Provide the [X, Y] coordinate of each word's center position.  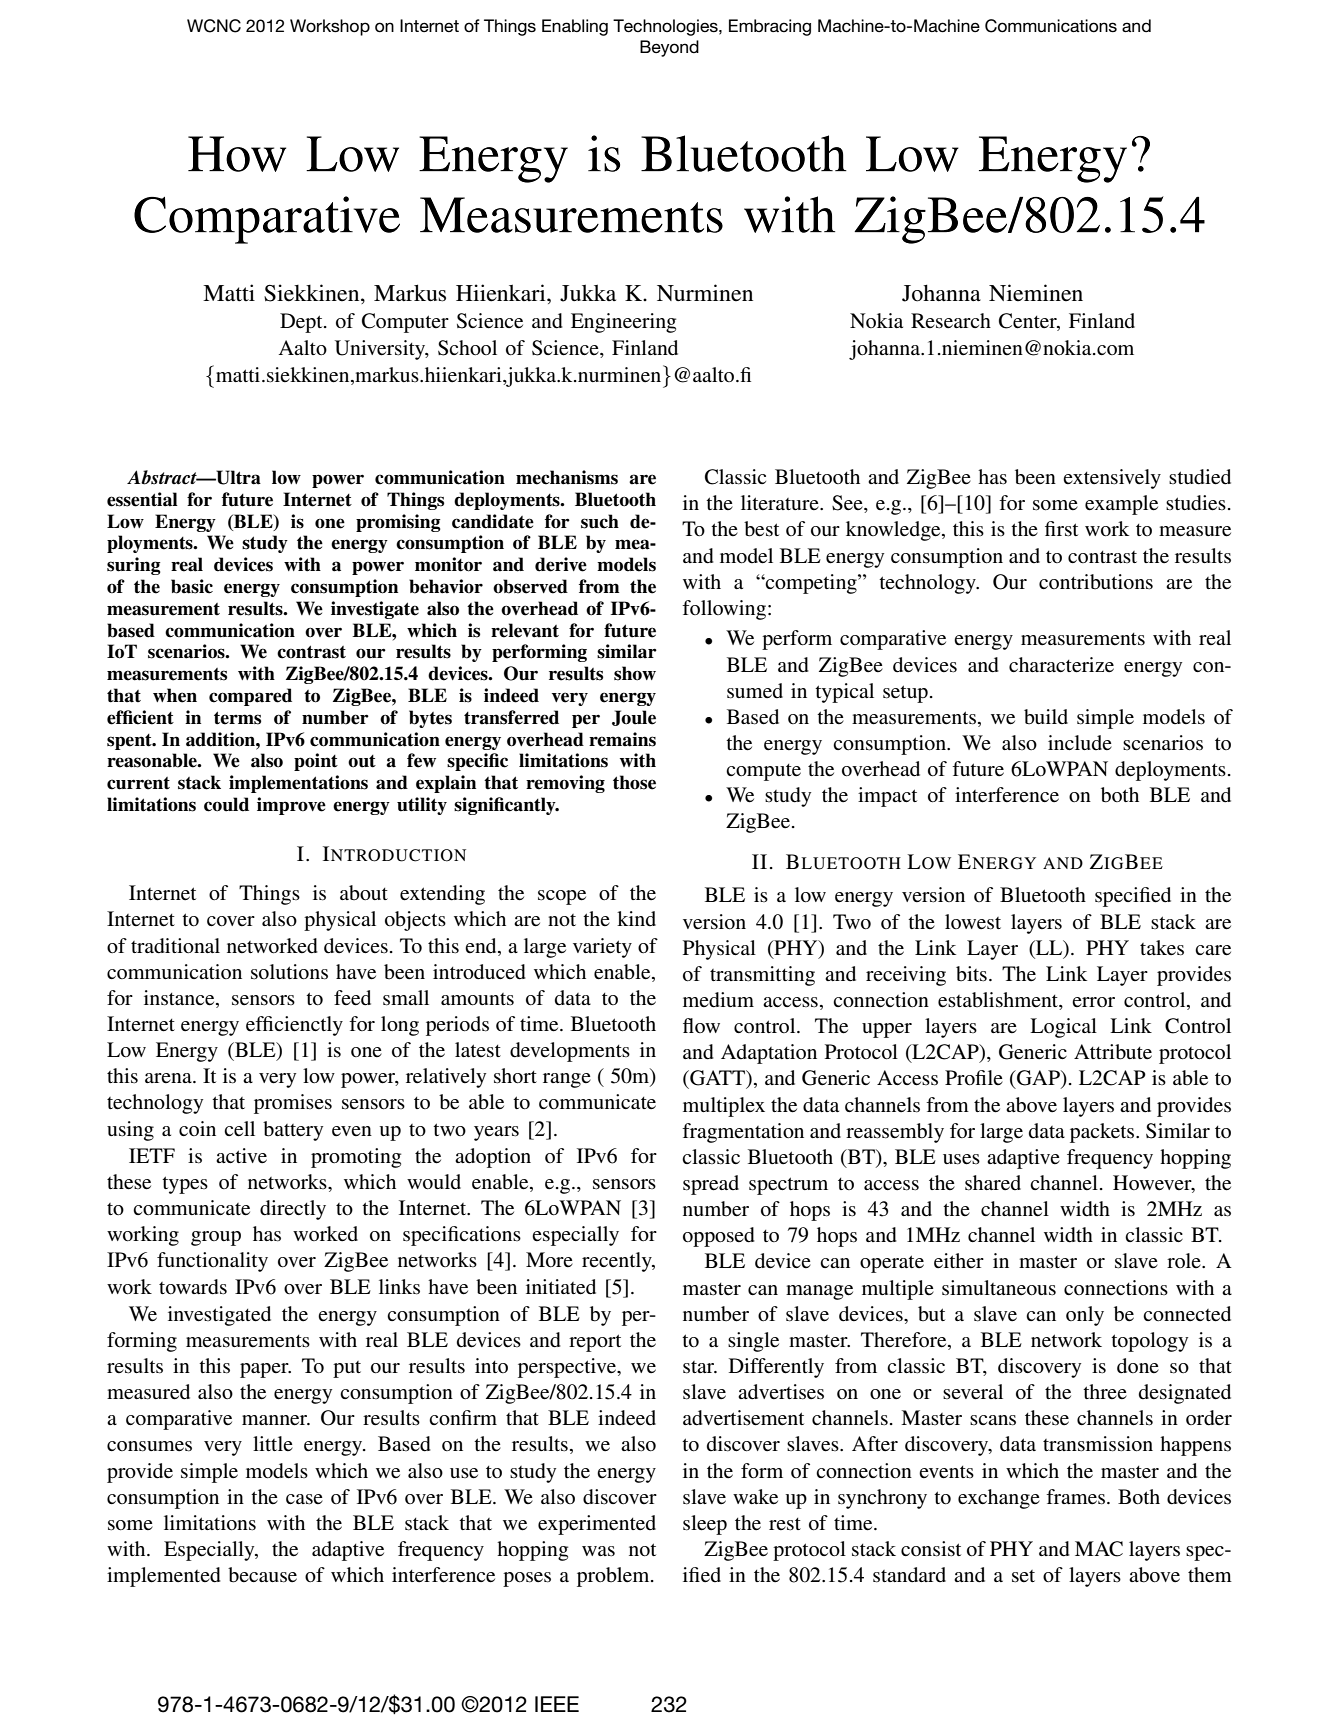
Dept [302, 323]
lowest [973, 922]
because [262, 1575]
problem [614, 1577]
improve [291, 806]
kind [636, 918]
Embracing [770, 27]
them [1210, 1575]
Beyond [669, 48]
